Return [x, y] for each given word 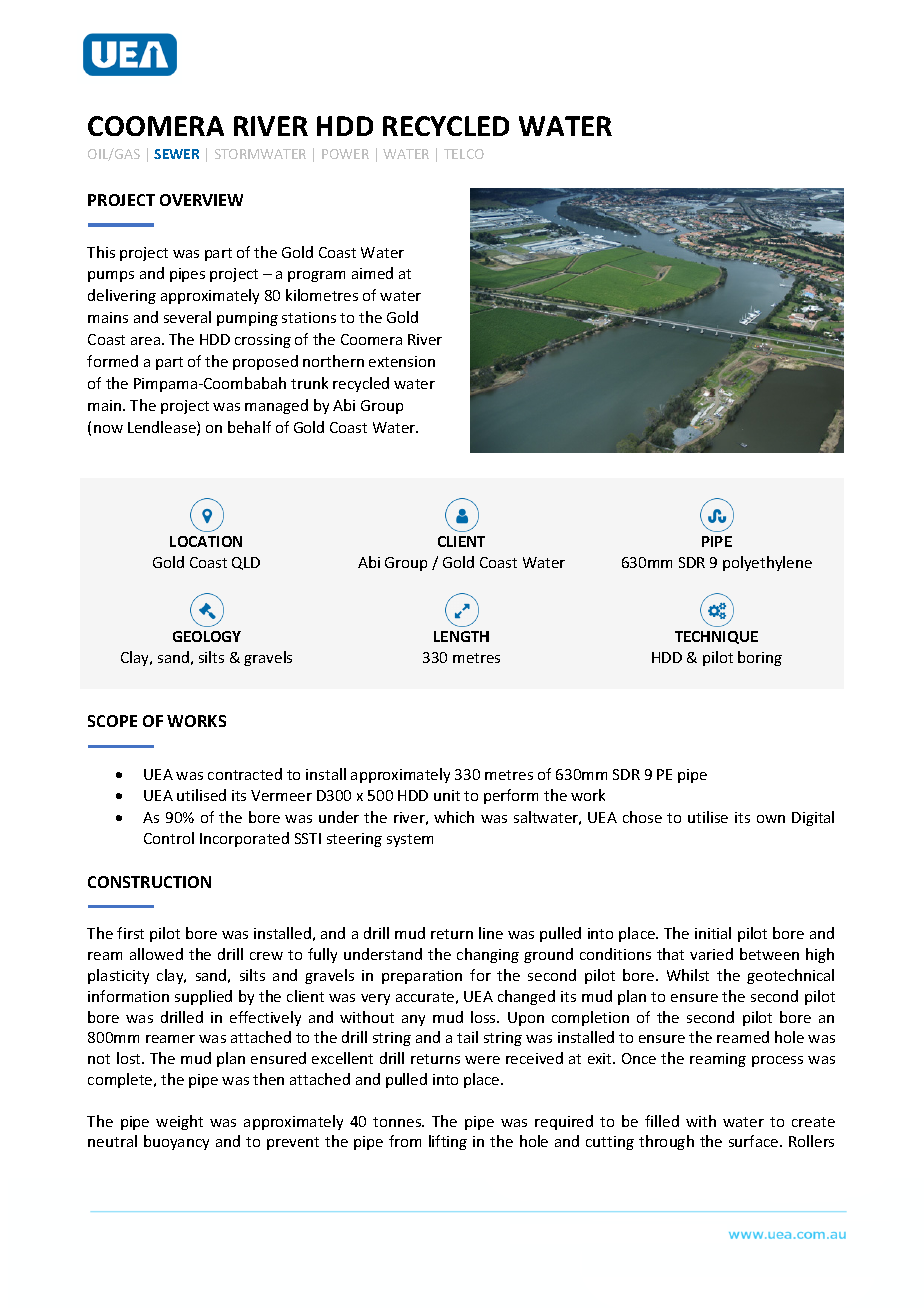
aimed [372, 273]
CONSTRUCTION [149, 882]
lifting [448, 1142]
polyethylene [767, 563]
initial [713, 933]
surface [755, 1141]
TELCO [464, 154]
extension [402, 361]
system [410, 840]
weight [179, 1122]
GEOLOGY [207, 636]
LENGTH [461, 636]
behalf [249, 427]
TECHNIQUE [716, 637]
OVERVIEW [201, 200]
